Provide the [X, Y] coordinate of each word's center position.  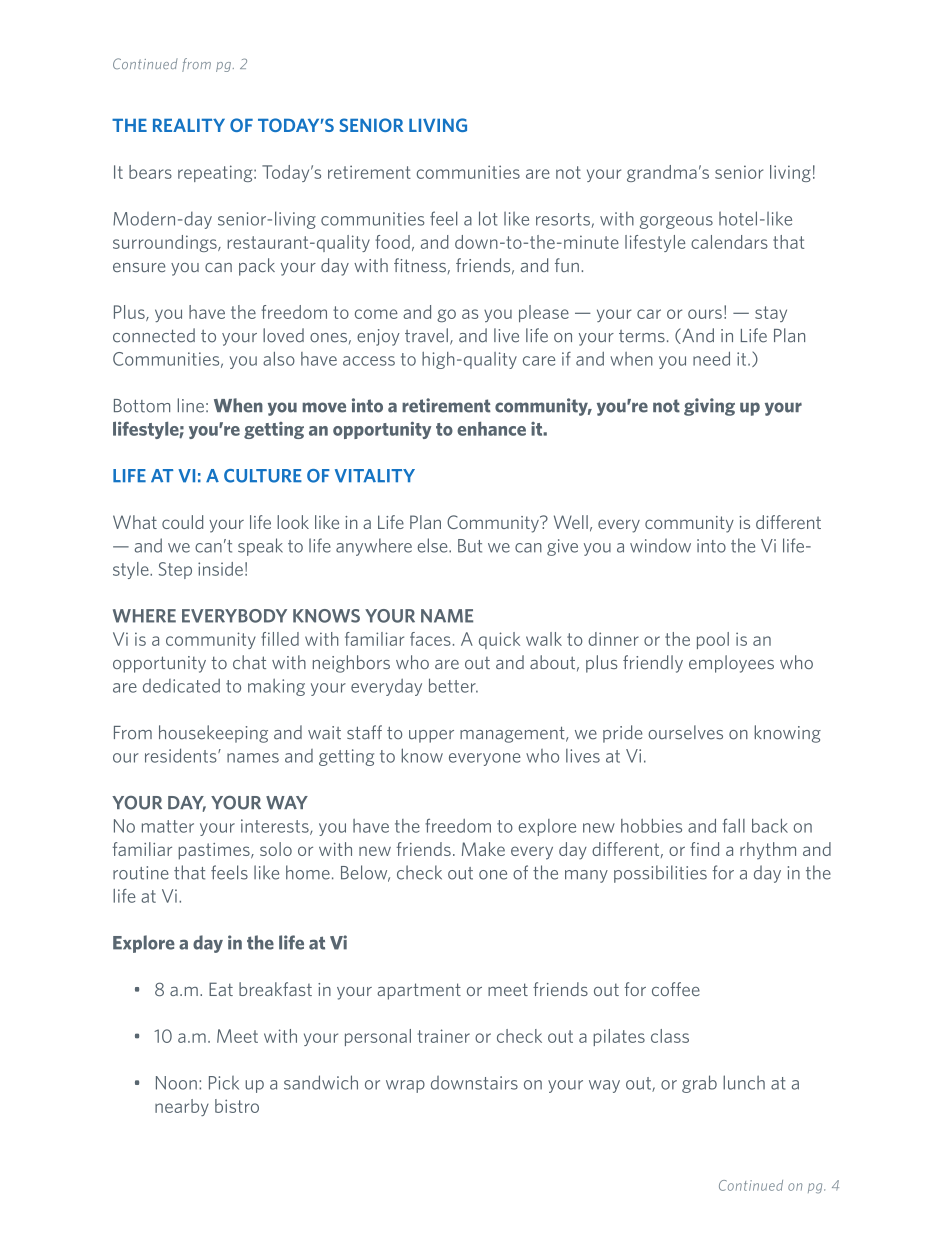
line [191, 405]
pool [713, 640]
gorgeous [676, 222]
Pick [224, 1083]
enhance [491, 429]
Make [483, 849]
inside [220, 569]
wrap [405, 1086]
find [704, 849]
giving [709, 407]
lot [488, 218]
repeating [216, 173]
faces [430, 639]
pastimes [215, 851]
